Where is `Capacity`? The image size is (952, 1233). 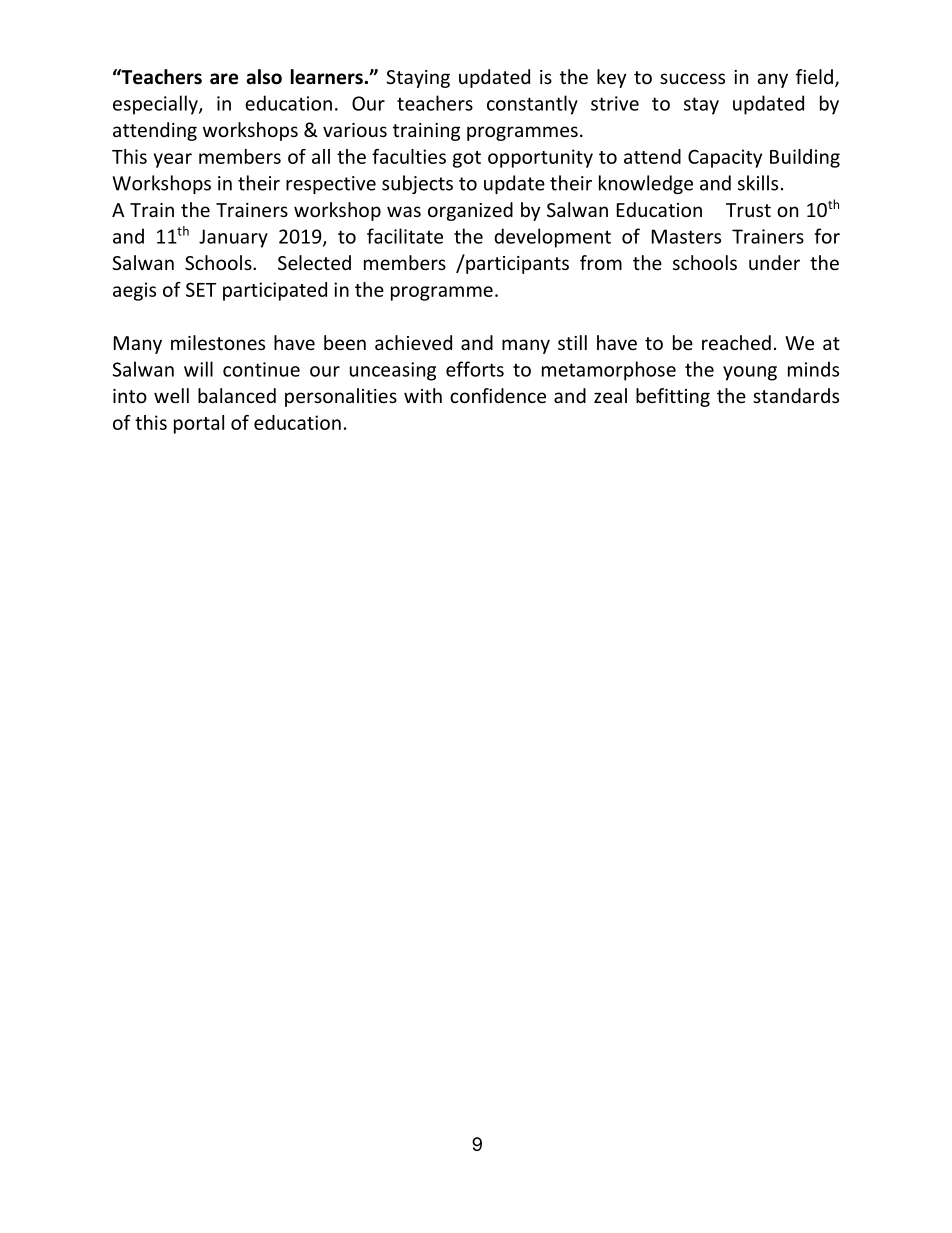
Capacity is located at coordinates (725, 158).
